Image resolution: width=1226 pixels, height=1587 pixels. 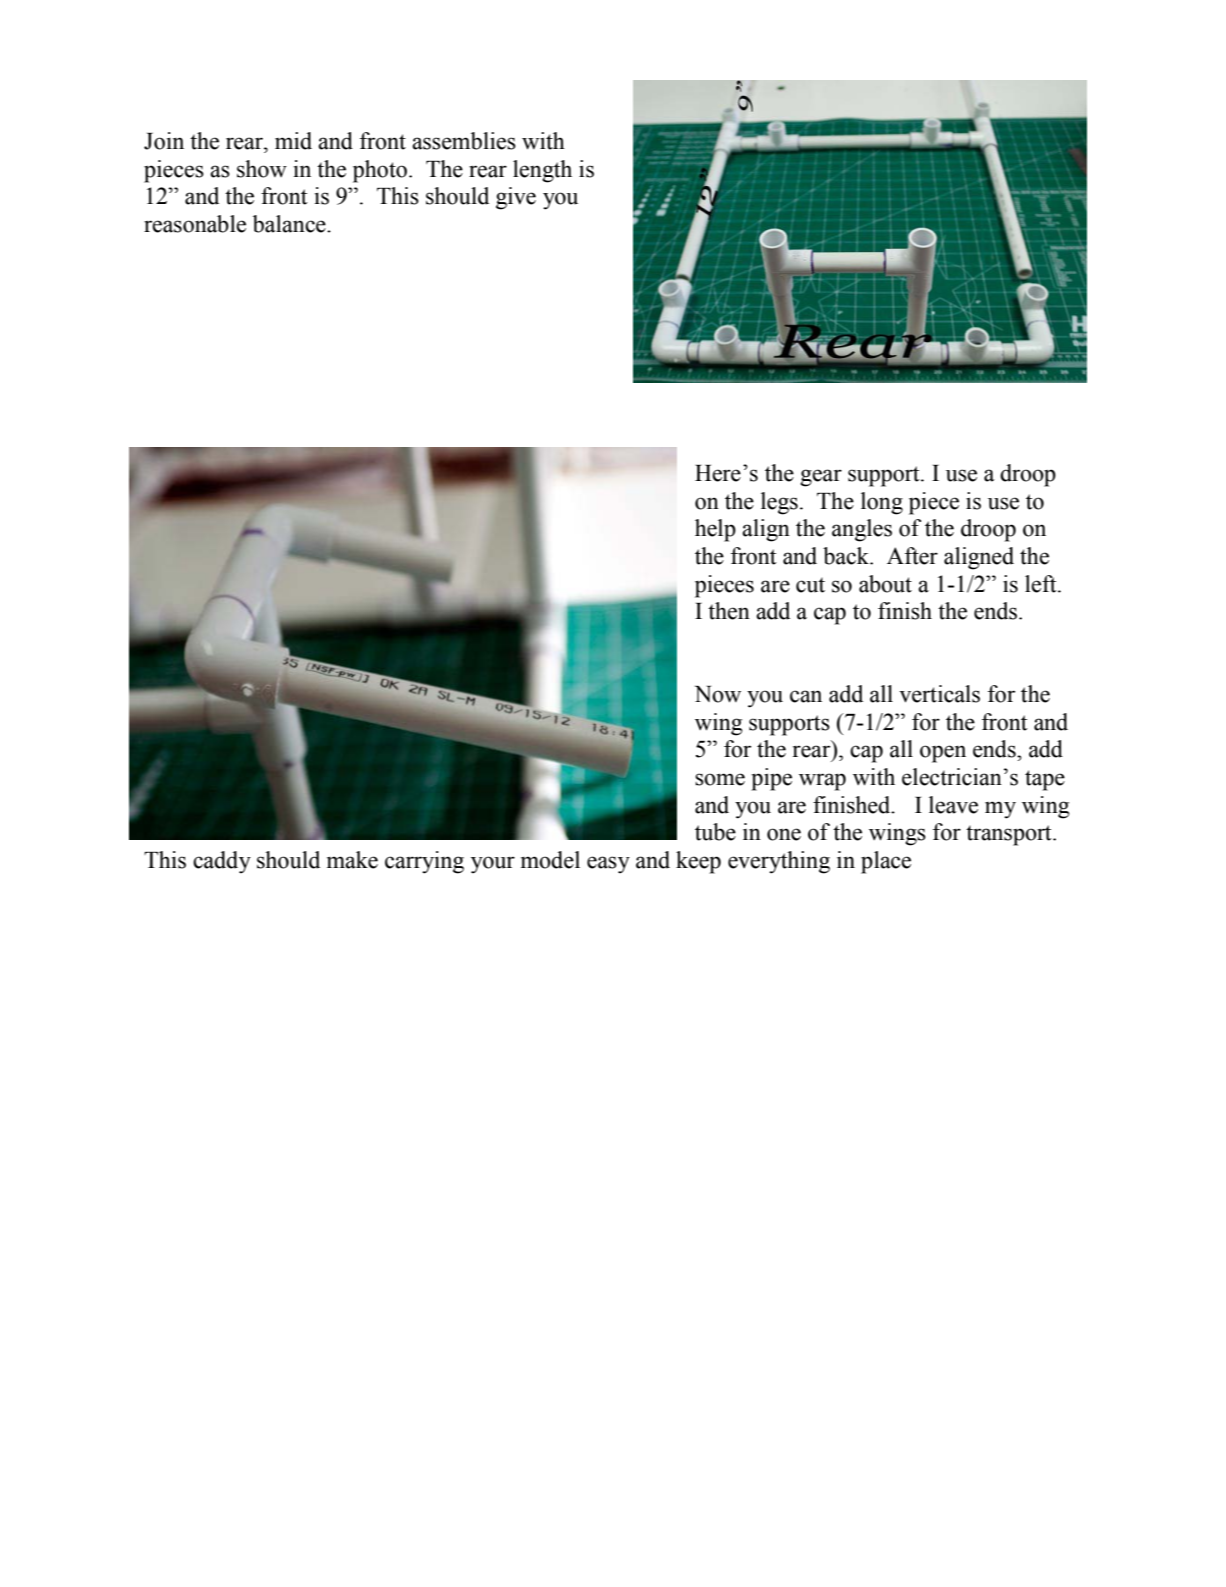 I want to click on length, so click(x=542, y=171).
